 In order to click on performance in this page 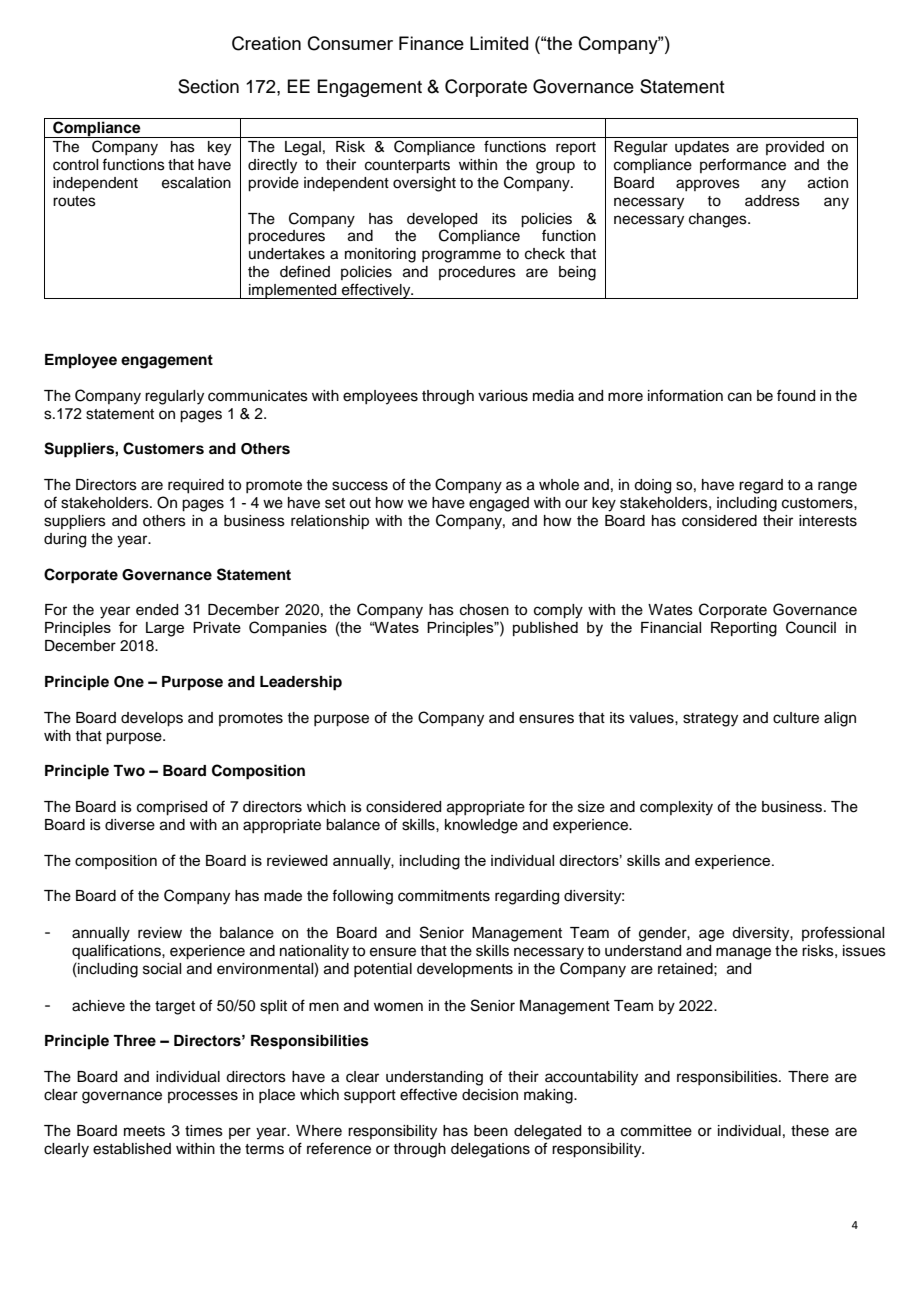, I will do `click(743, 165)`.
